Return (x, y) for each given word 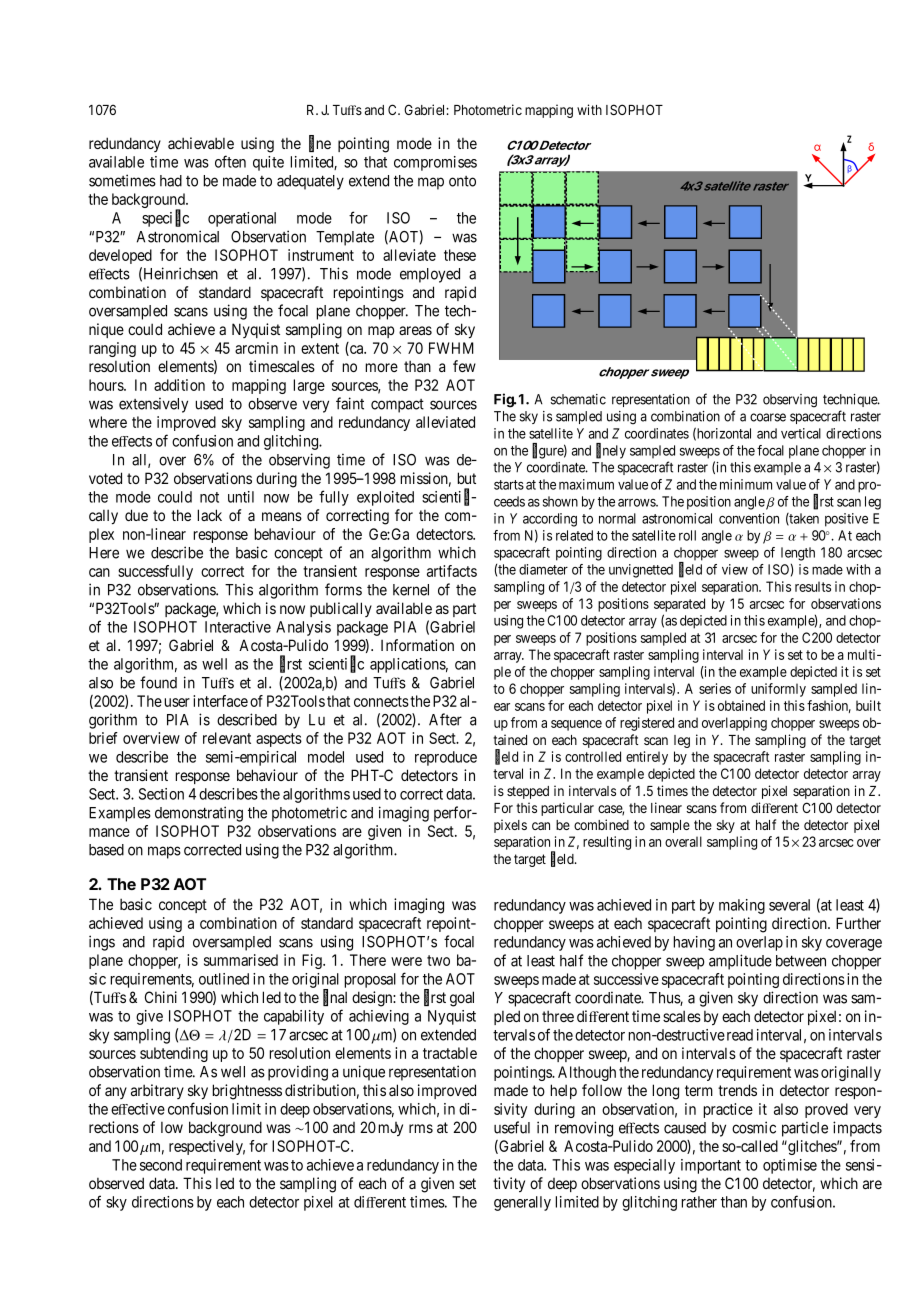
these (460, 255)
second (161, 1165)
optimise (790, 1166)
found (158, 682)
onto (462, 181)
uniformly (778, 690)
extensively (153, 405)
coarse (768, 417)
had (171, 181)
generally (522, 1203)
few (464, 366)
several (789, 905)
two (438, 960)
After (445, 719)
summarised (241, 960)
